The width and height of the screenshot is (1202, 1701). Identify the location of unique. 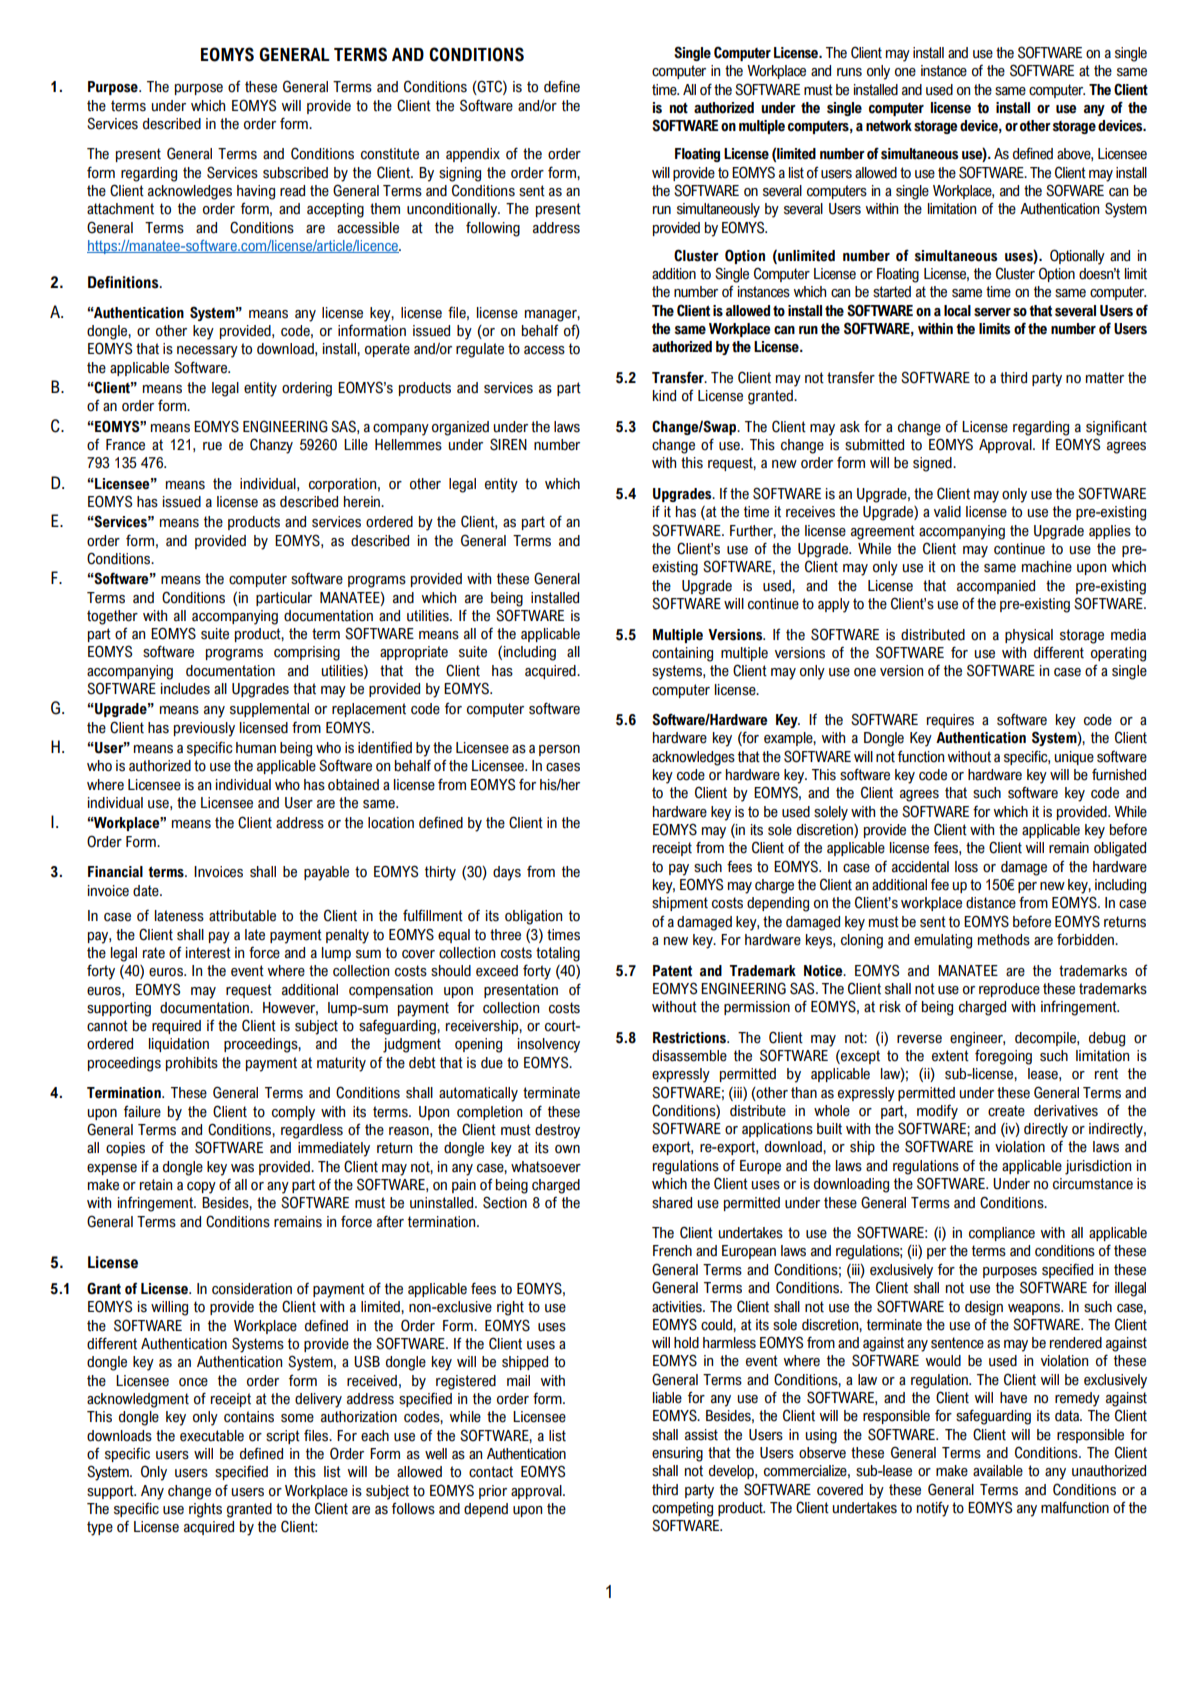
(1074, 758).
